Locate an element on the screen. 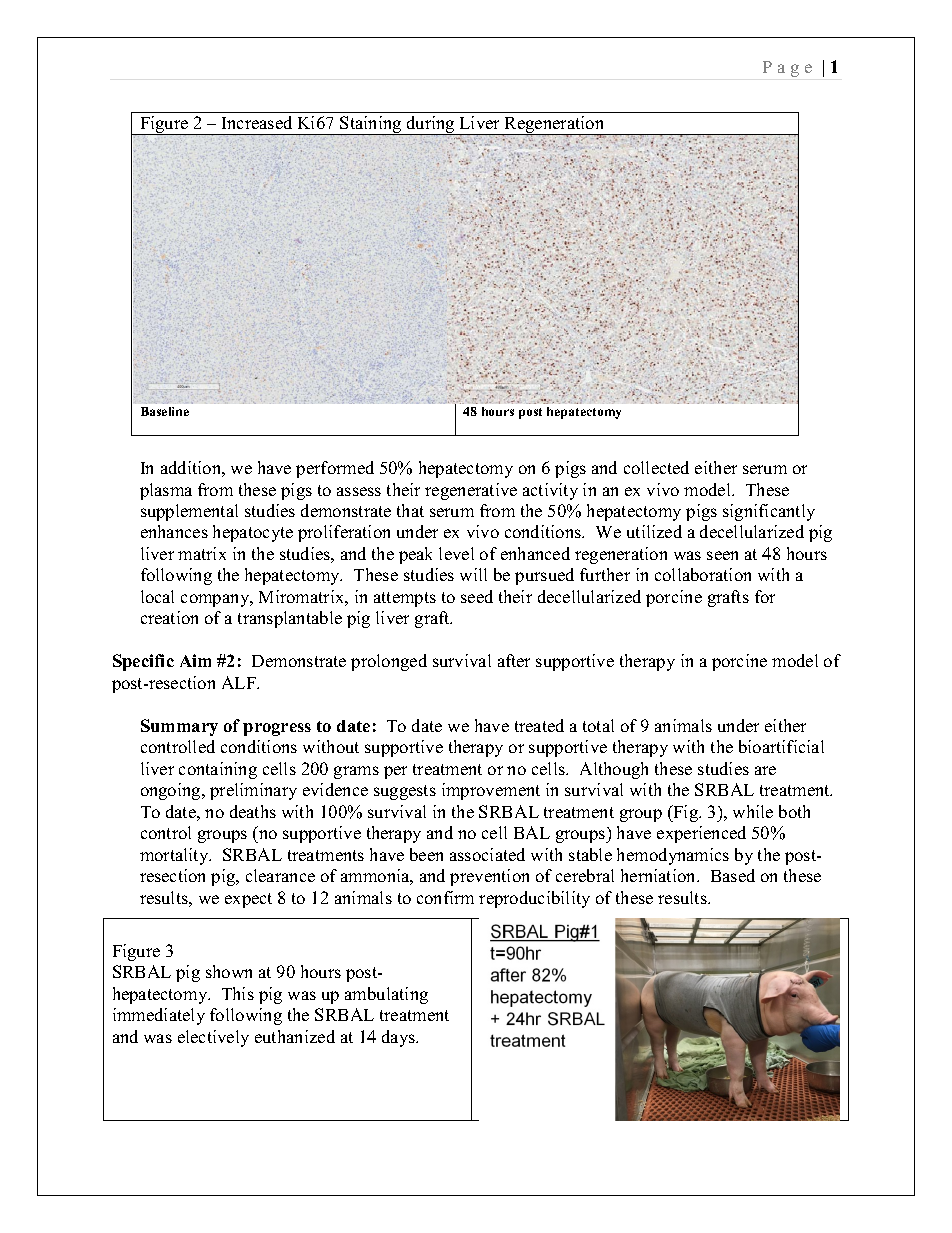 The width and height of the screenshot is (952, 1233). Page is located at coordinates (787, 69).
